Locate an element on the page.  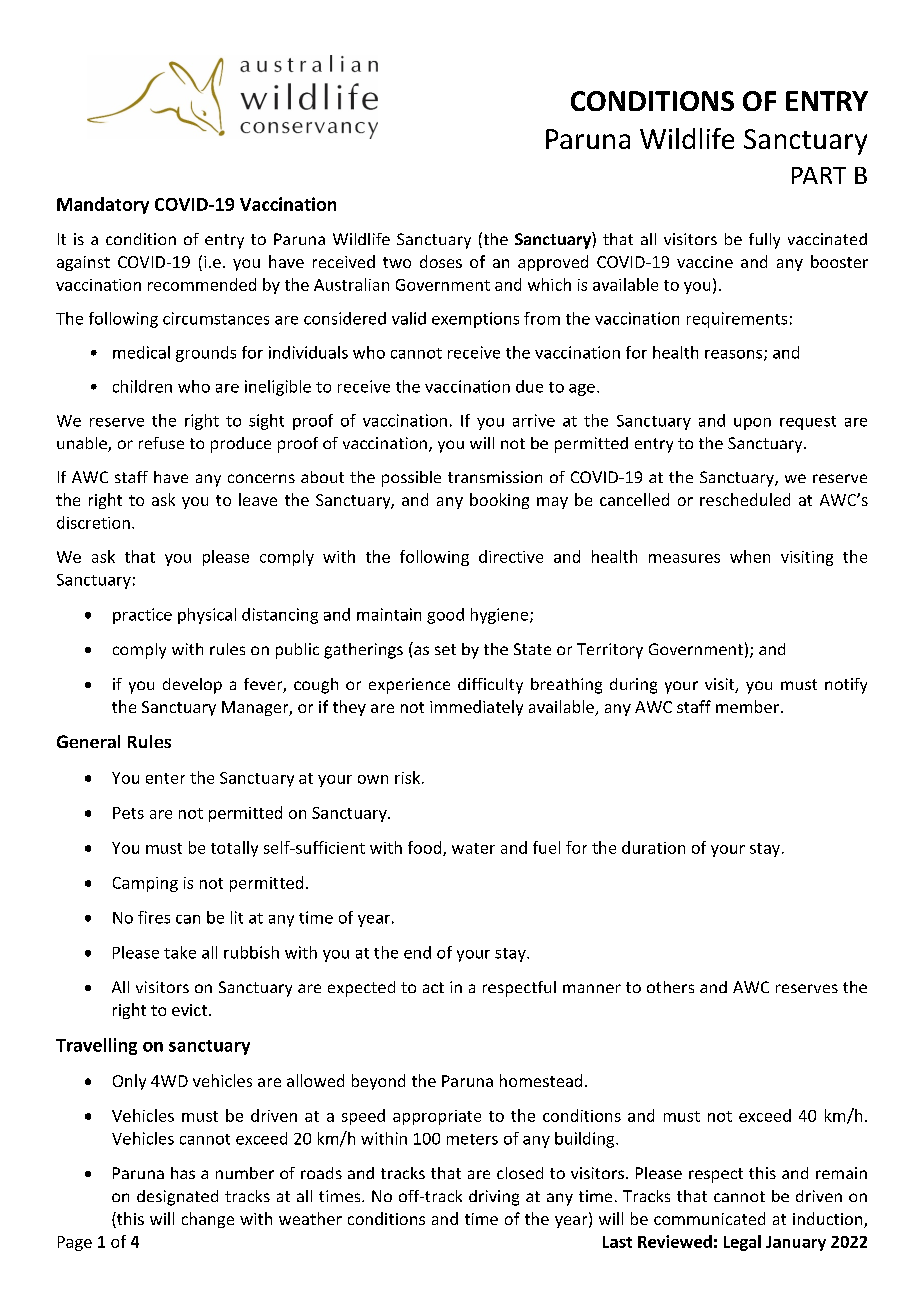
driving is located at coordinates (494, 1198).
